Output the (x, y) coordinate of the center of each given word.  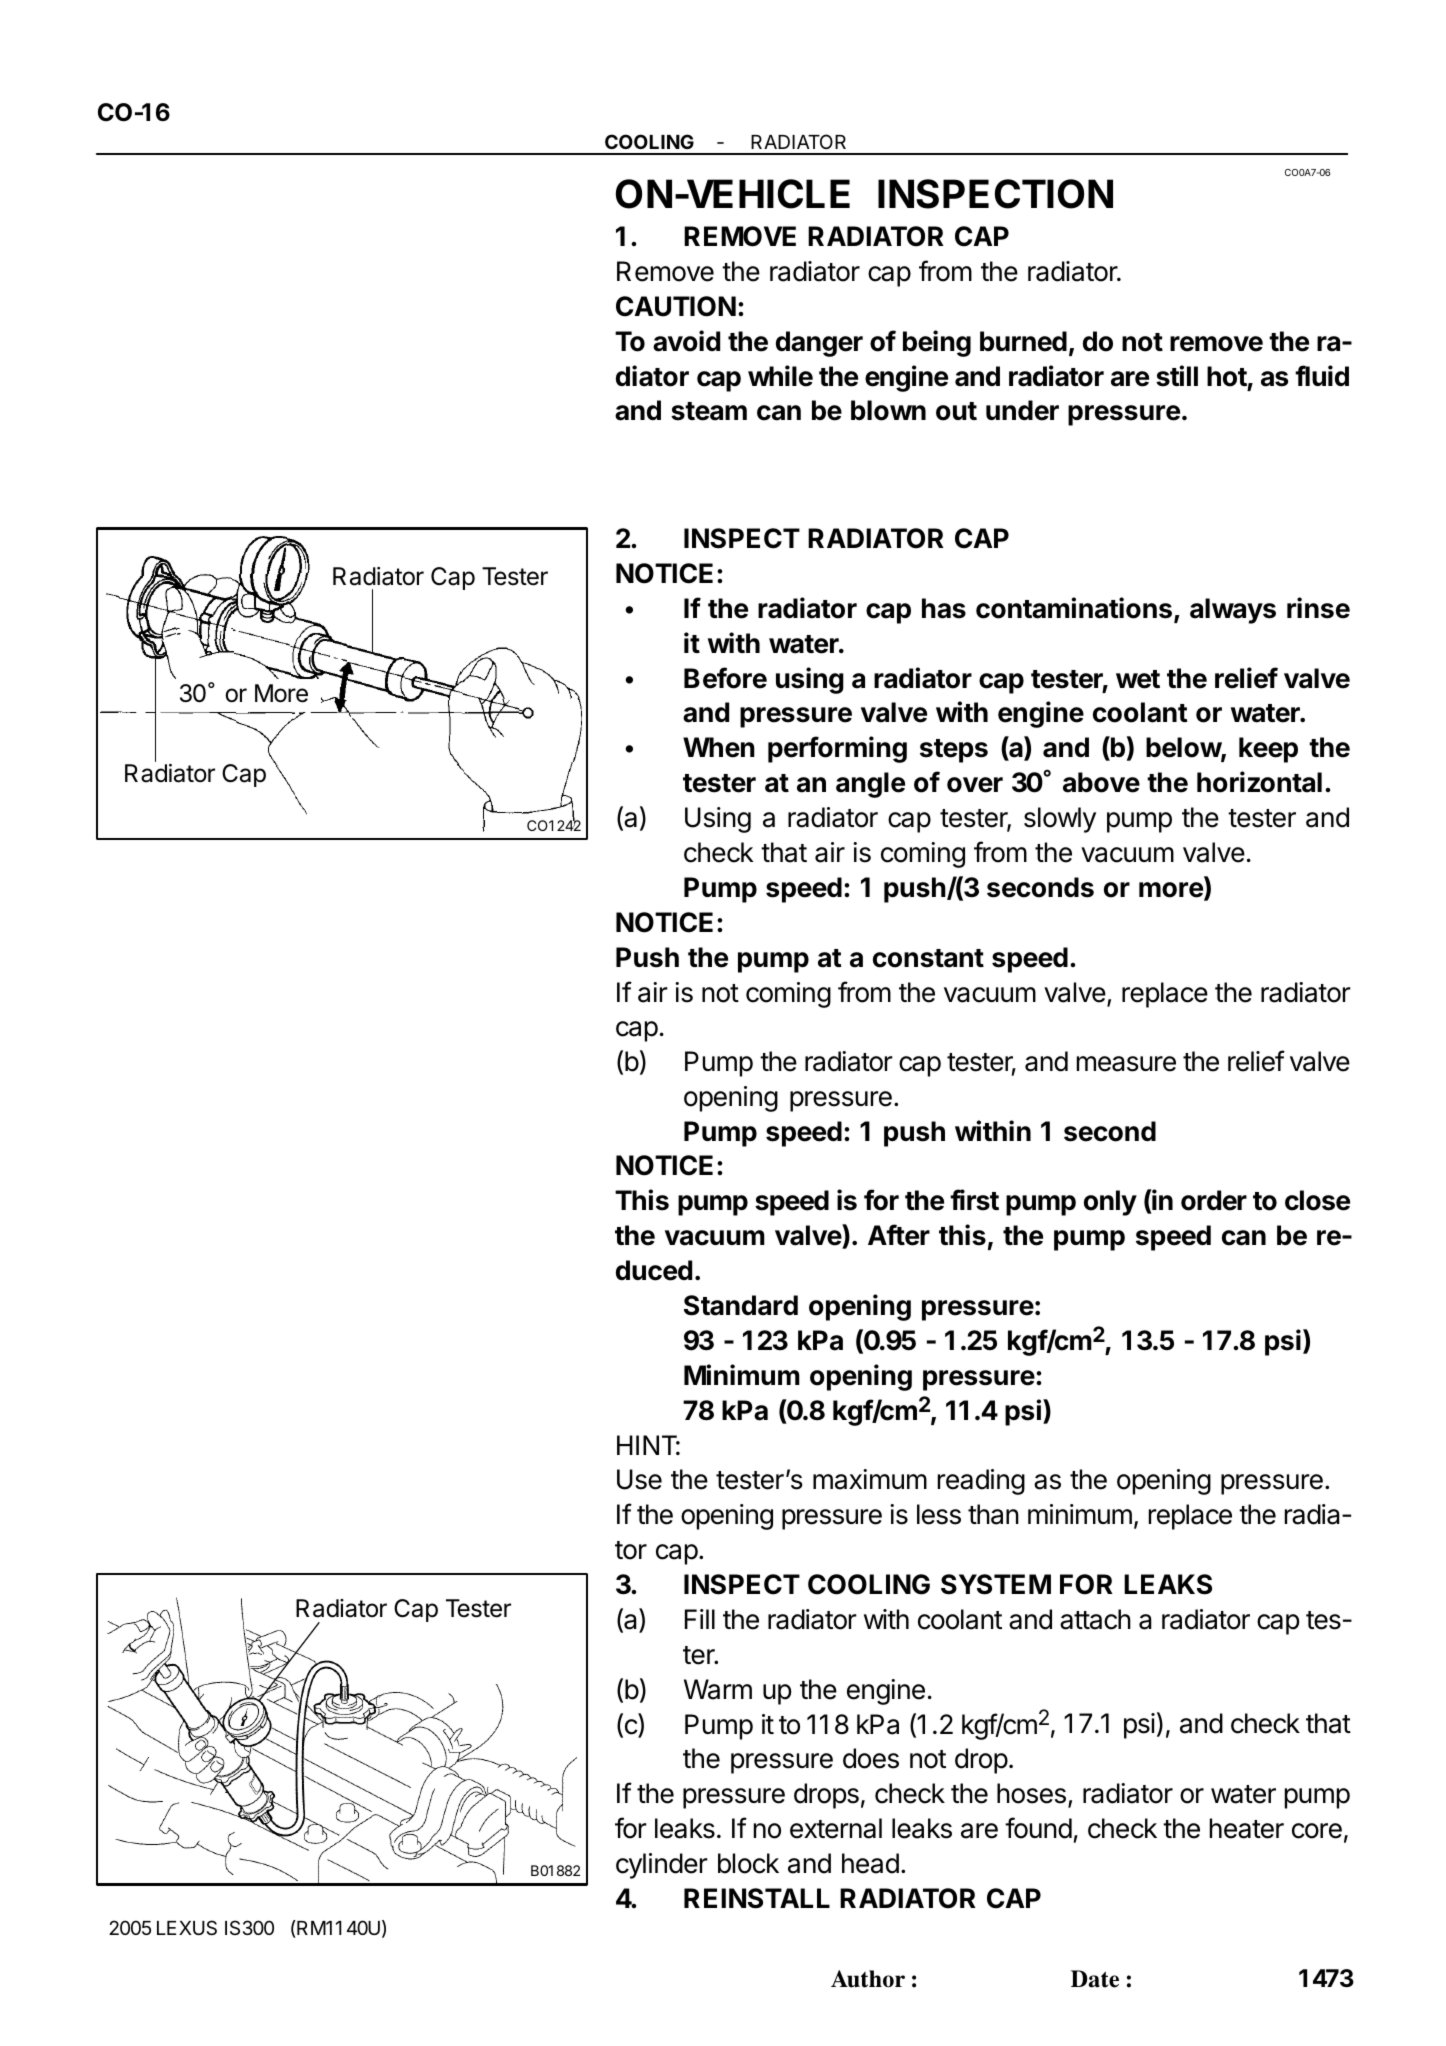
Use (639, 1479)
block (748, 1863)
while (780, 376)
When (719, 747)
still (1177, 376)
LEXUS (187, 1928)
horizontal (1259, 782)
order (1214, 1200)
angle (870, 785)
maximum (870, 1479)
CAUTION (676, 306)
